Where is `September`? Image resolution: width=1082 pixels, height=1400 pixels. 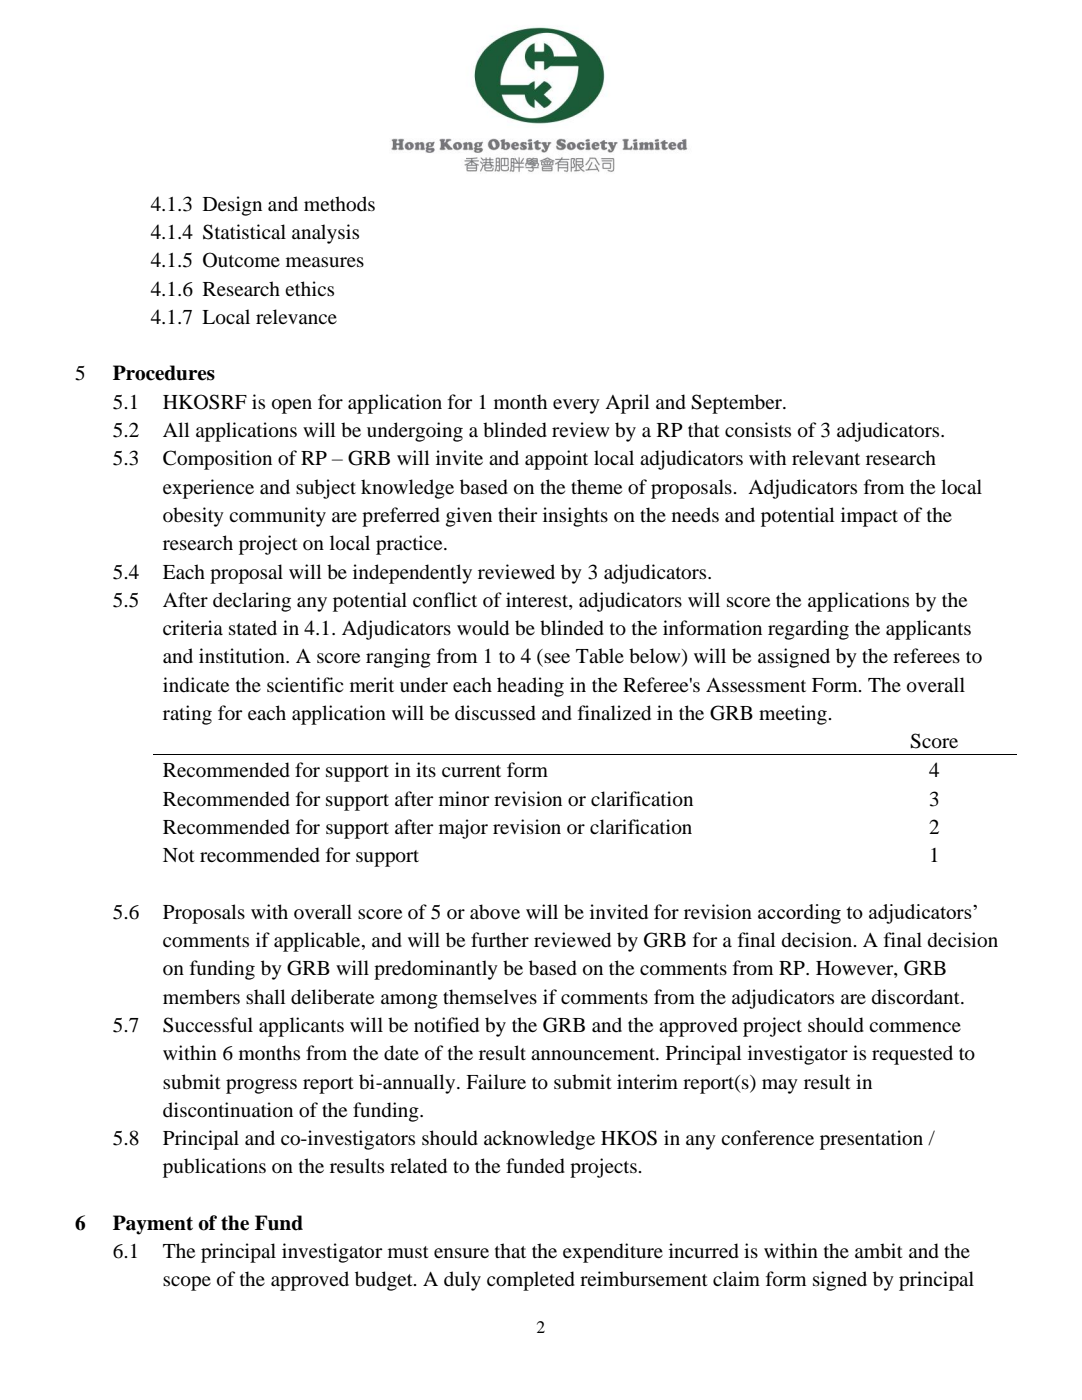 September is located at coordinates (737, 404).
